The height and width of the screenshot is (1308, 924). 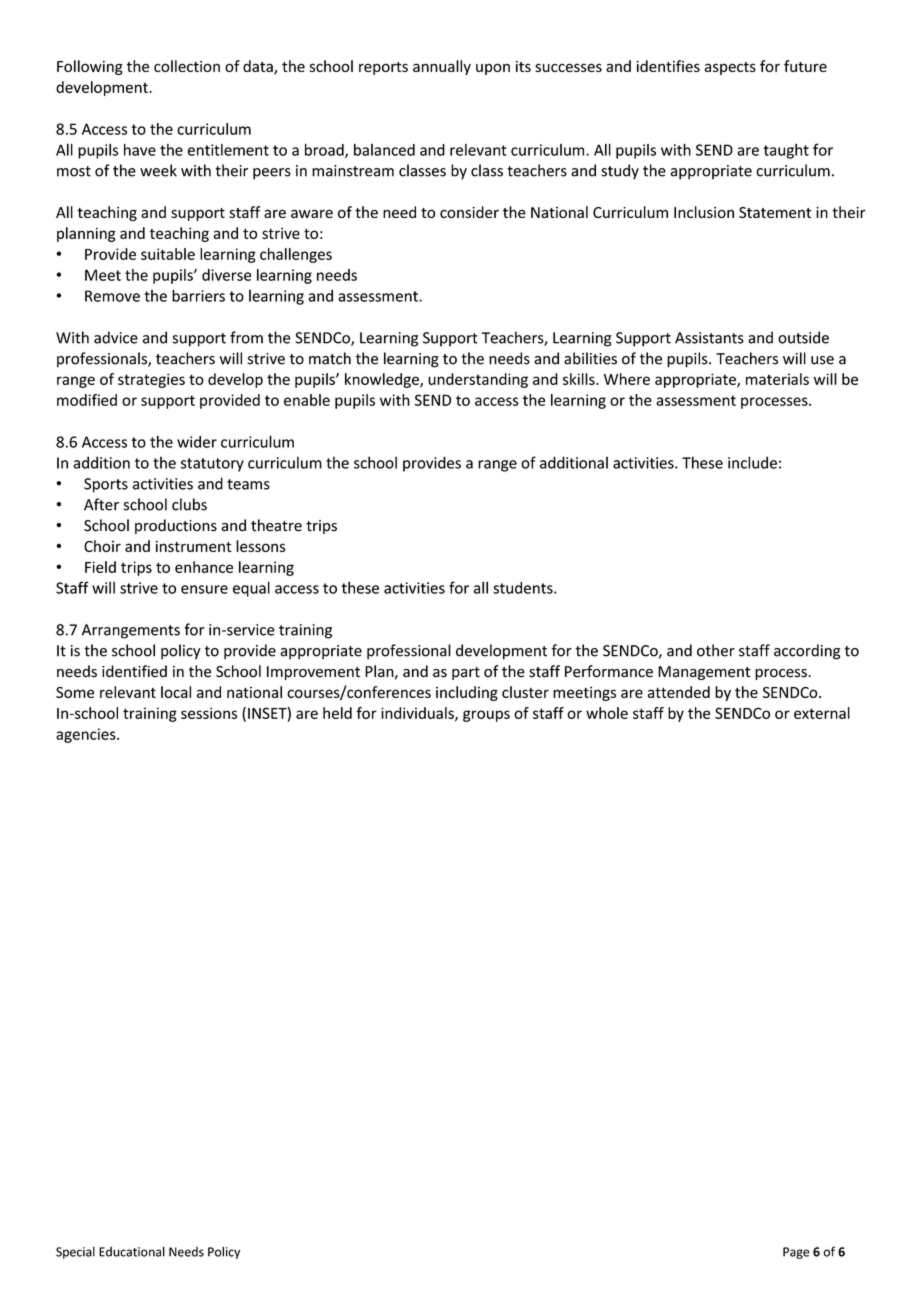 What do you see at coordinates (478, 380) in the screenshot?
I see `understanding` at bounding box center [478, 380].
